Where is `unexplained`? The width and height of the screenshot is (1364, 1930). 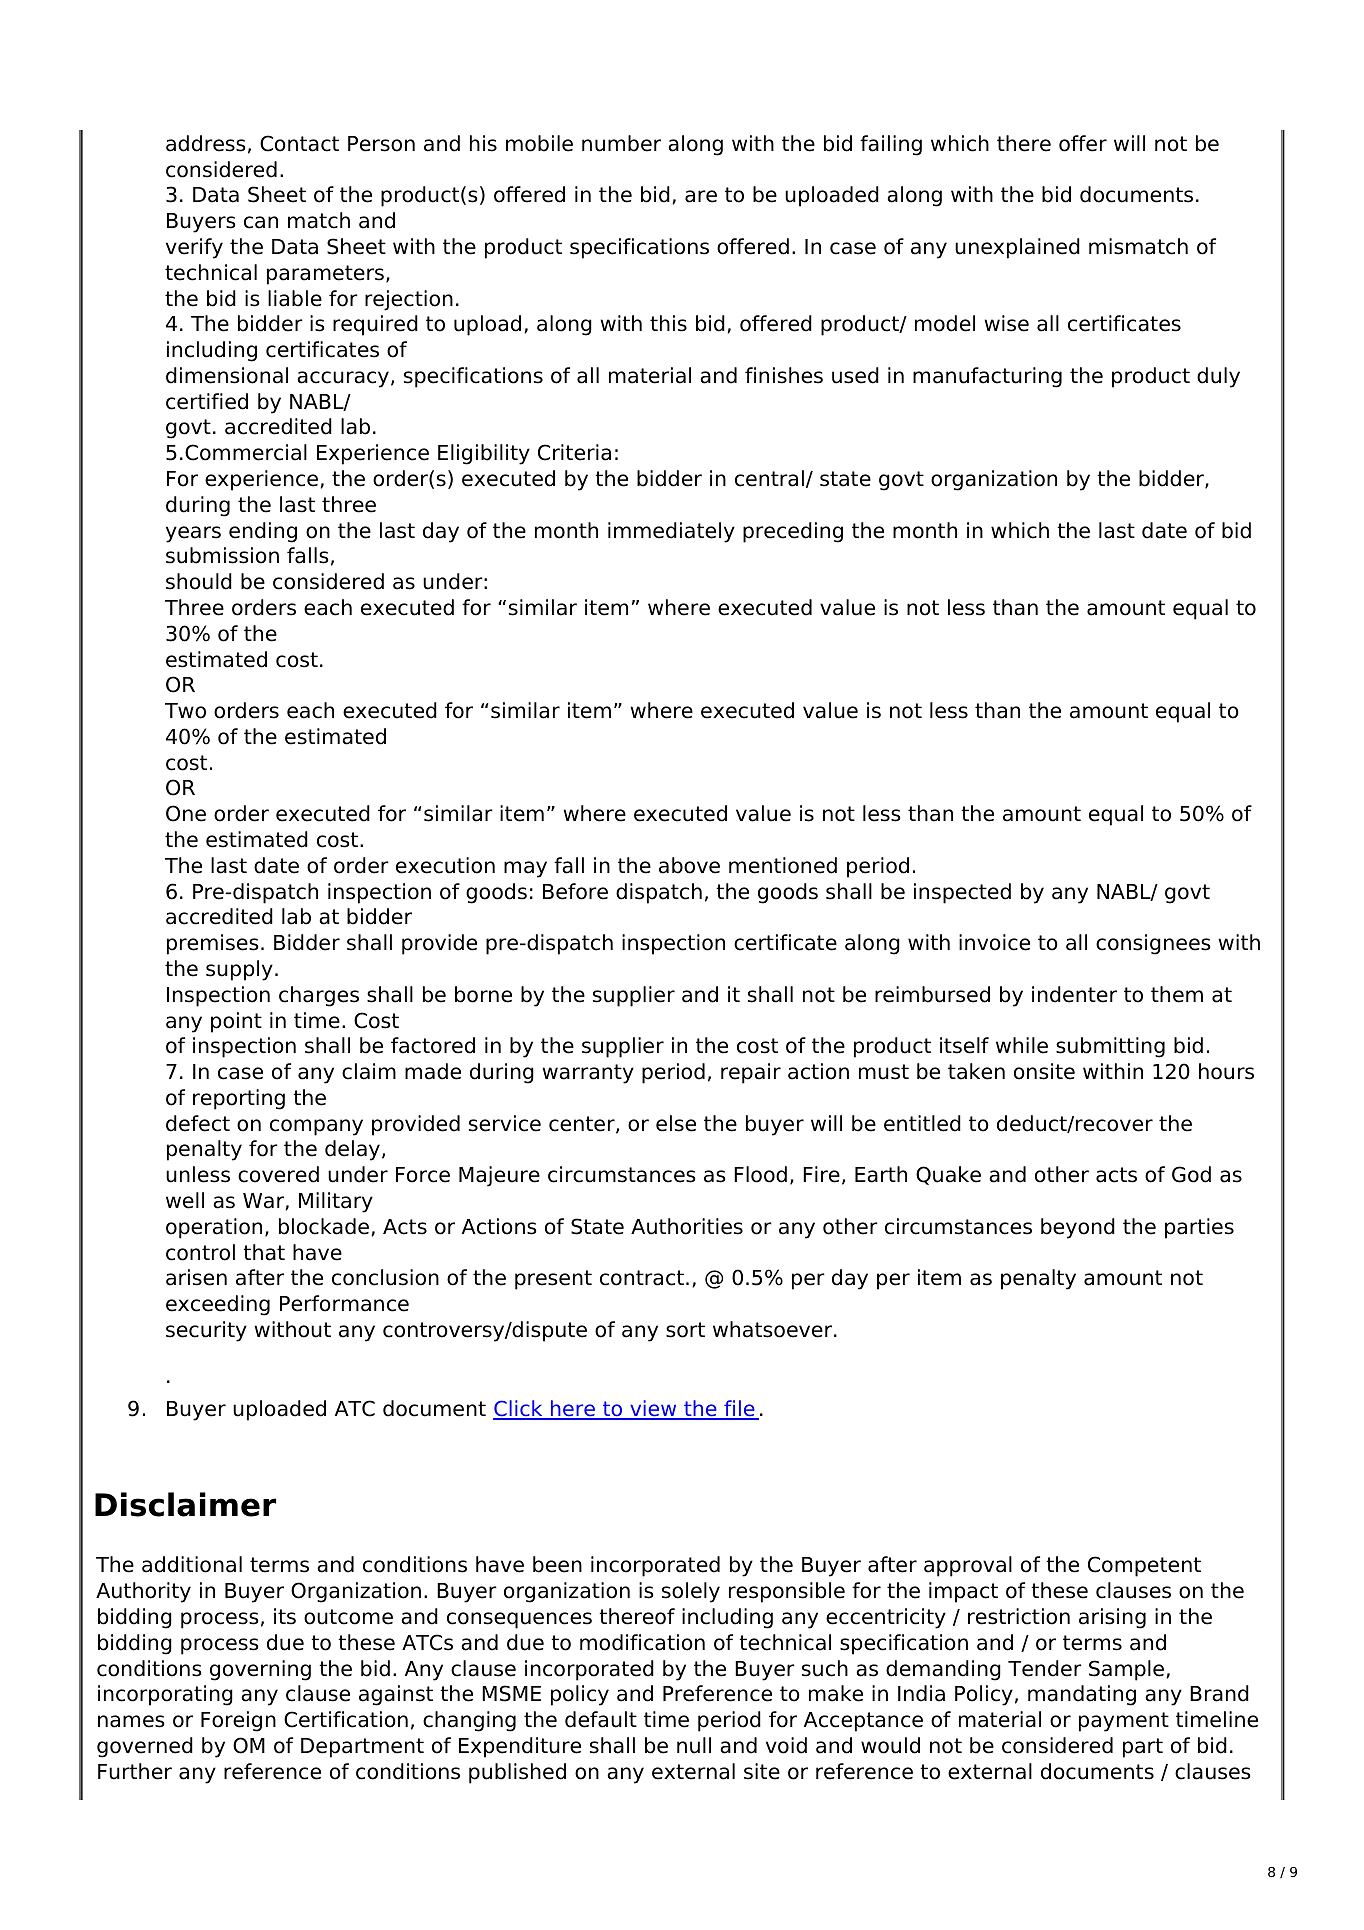
unexplained is located at coordinates (1017, 248).
